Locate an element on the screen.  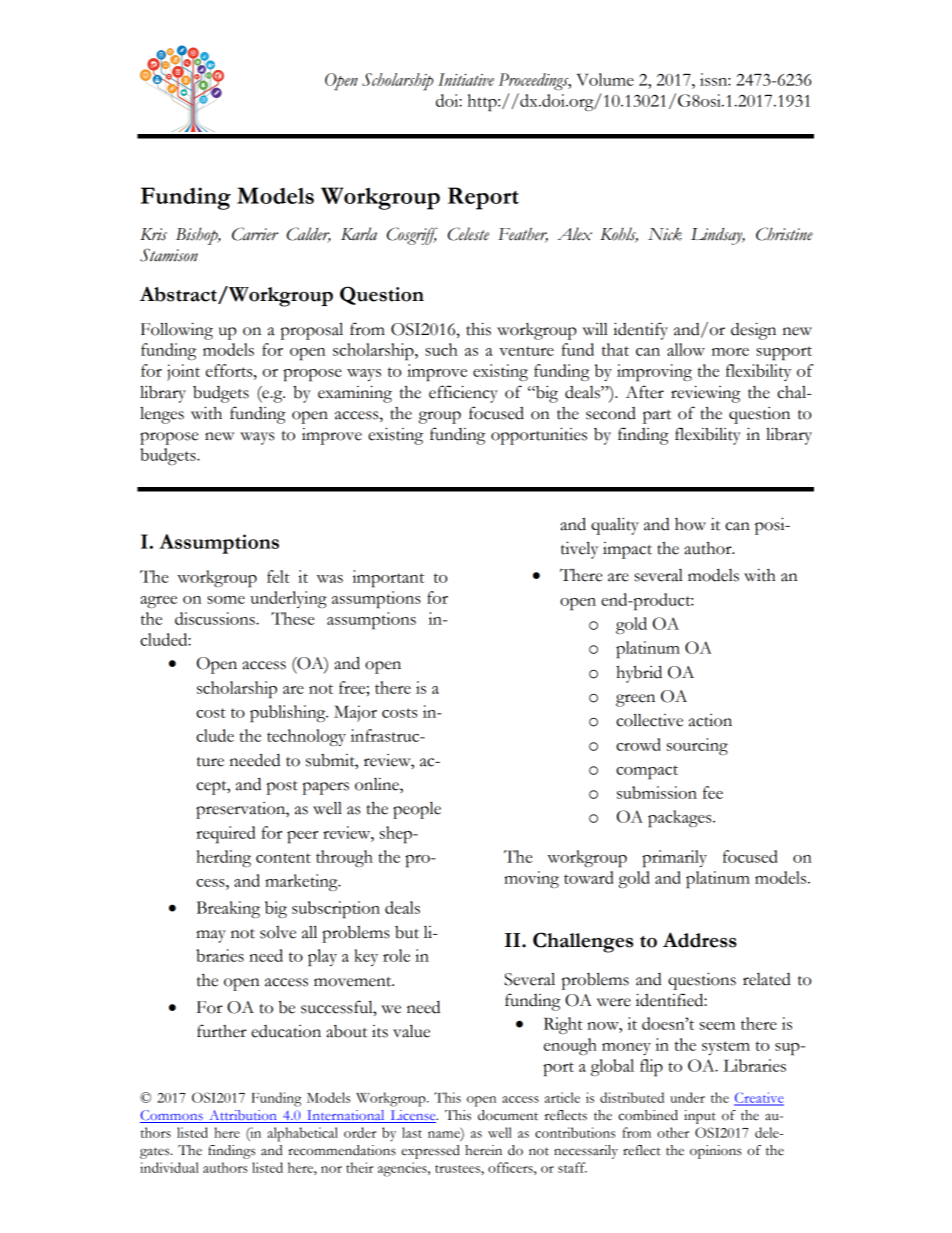
expressed is located at coordinates (430, 1152).
